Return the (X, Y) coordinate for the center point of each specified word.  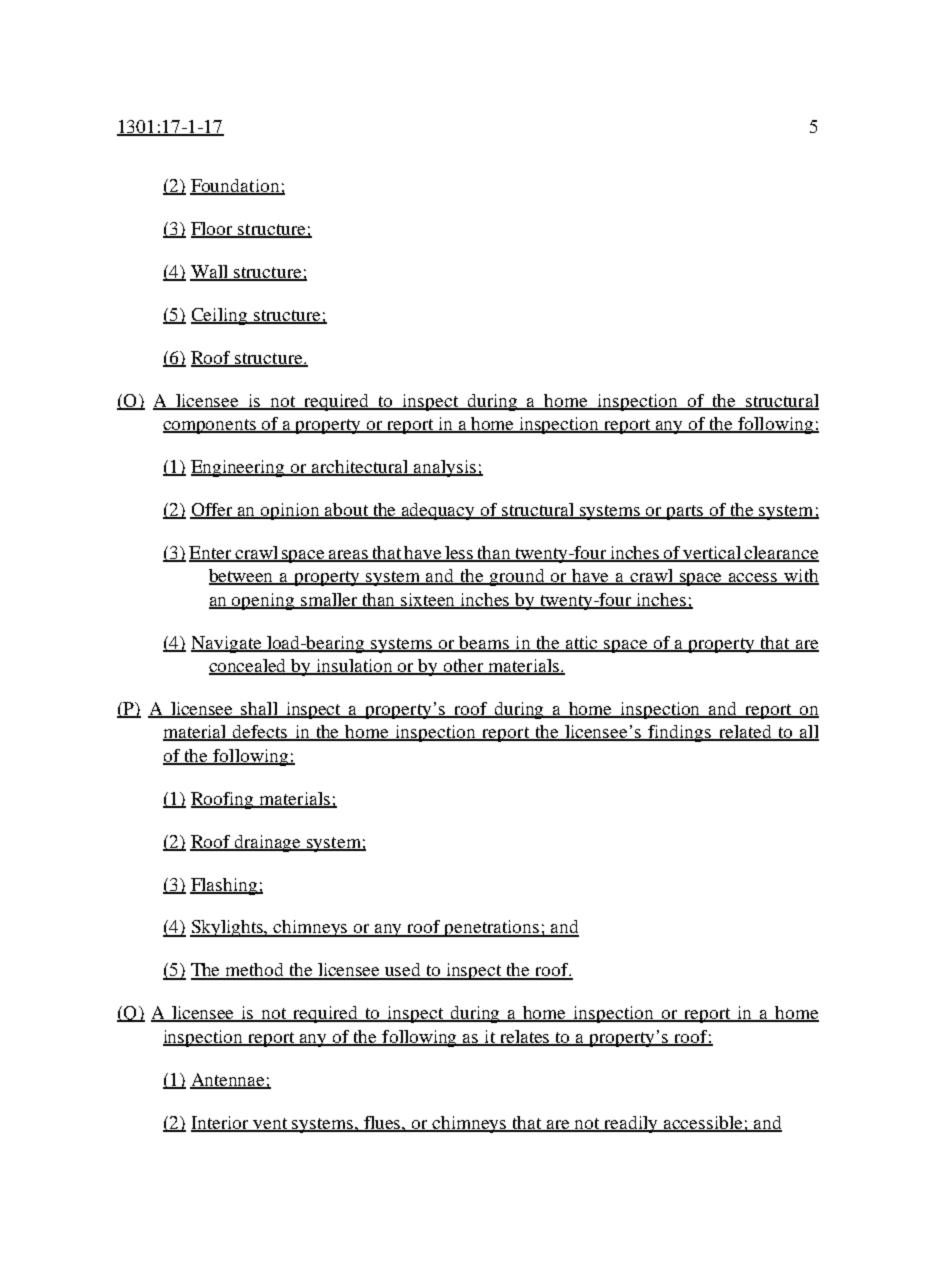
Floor (213, 229)
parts (686, 512)
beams (485, 643)
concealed (249, 667)
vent (271, 1124)
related (745, 733)
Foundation (236, 187)
